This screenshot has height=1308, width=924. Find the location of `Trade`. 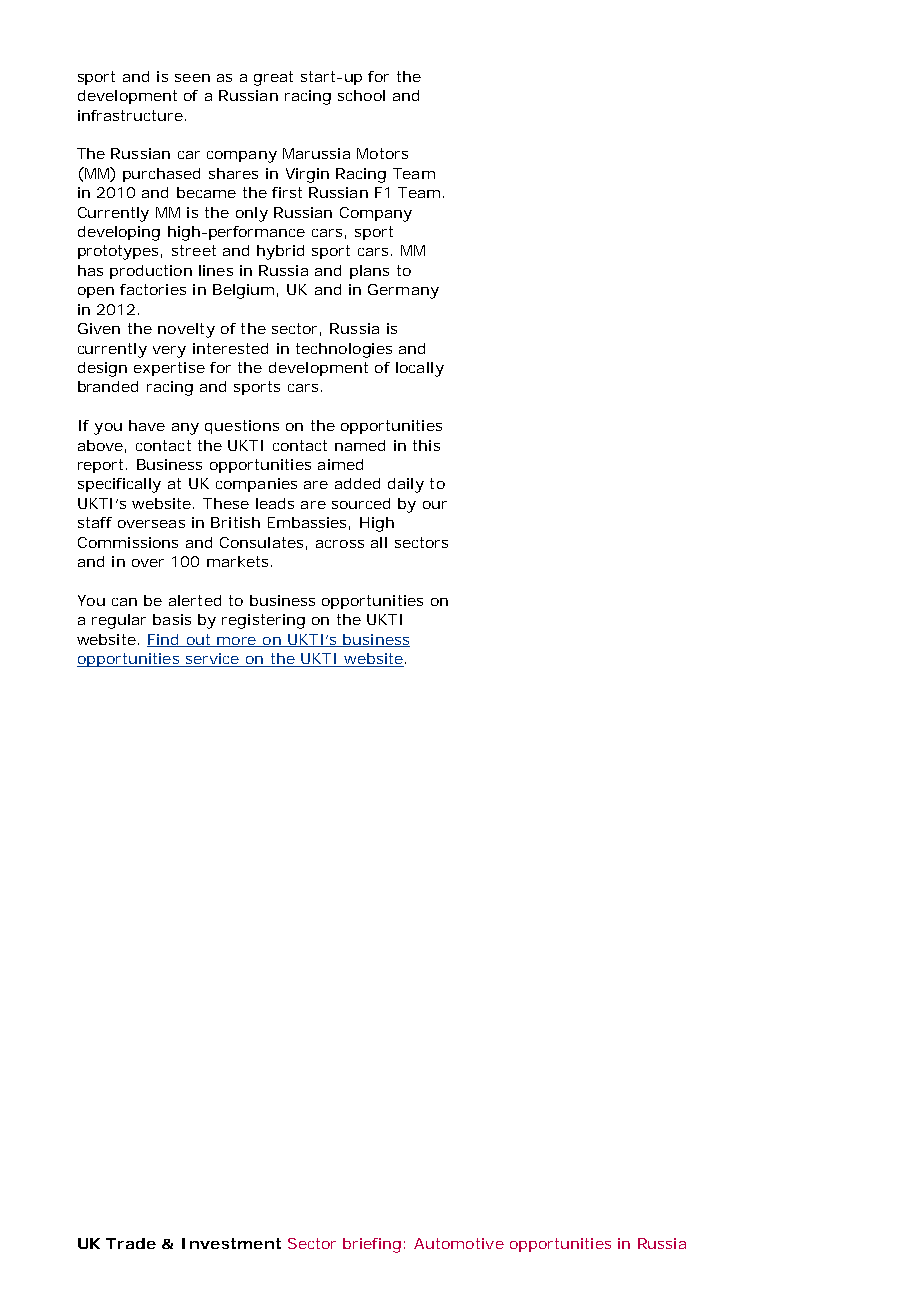

Trade is located at coordinates (131, 1243).
